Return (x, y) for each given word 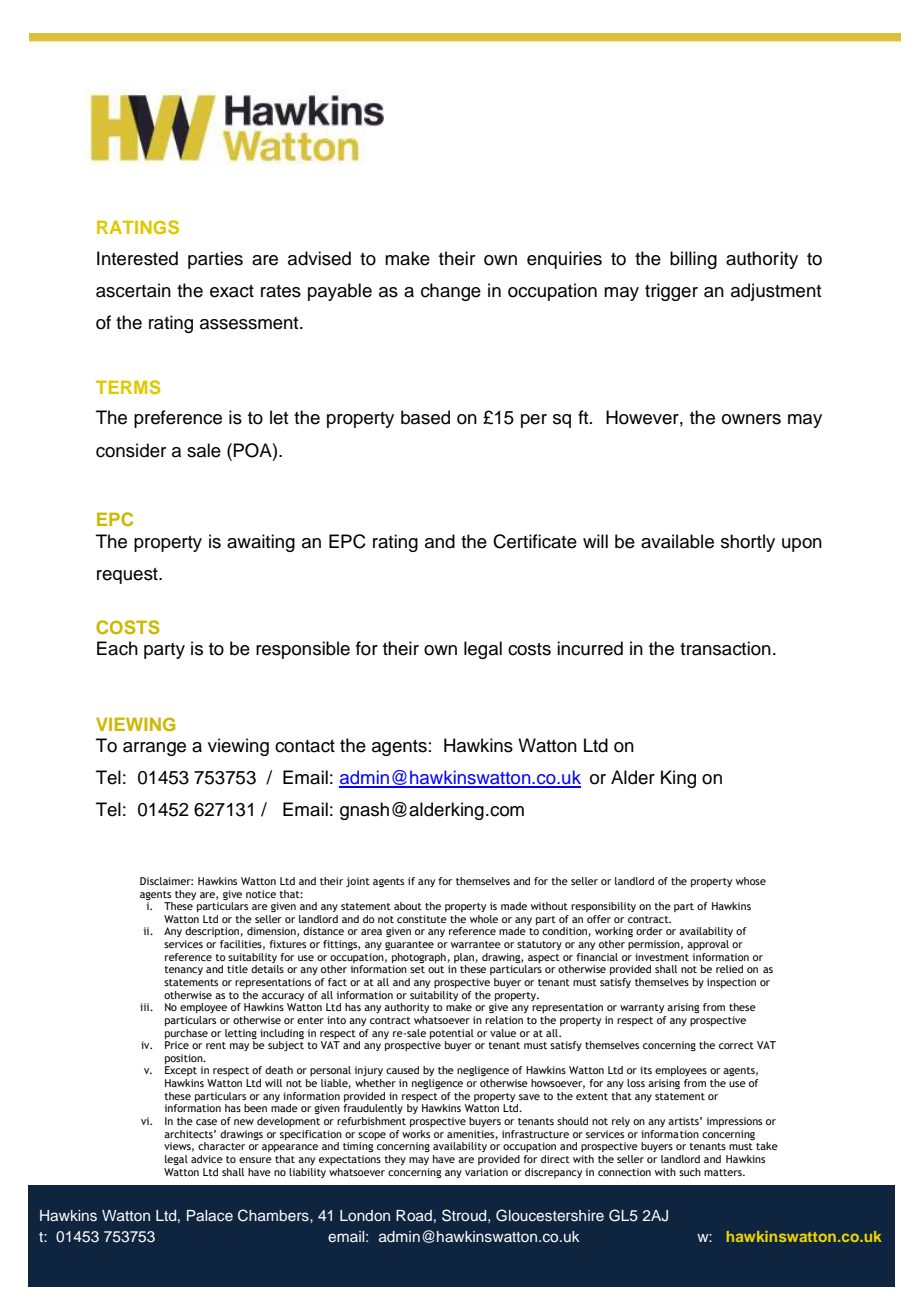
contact (305, 746)
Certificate (535, 541)
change (451, 292)
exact (232, 291)
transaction (725, 648)
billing (693, 260)
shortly (748, 543)
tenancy (183, 970)
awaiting (261, 543)
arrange (154, 749)
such (690, 1172)
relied (729, 969)
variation (486, 1172)
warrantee (476, 944)
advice (207, 1159)
